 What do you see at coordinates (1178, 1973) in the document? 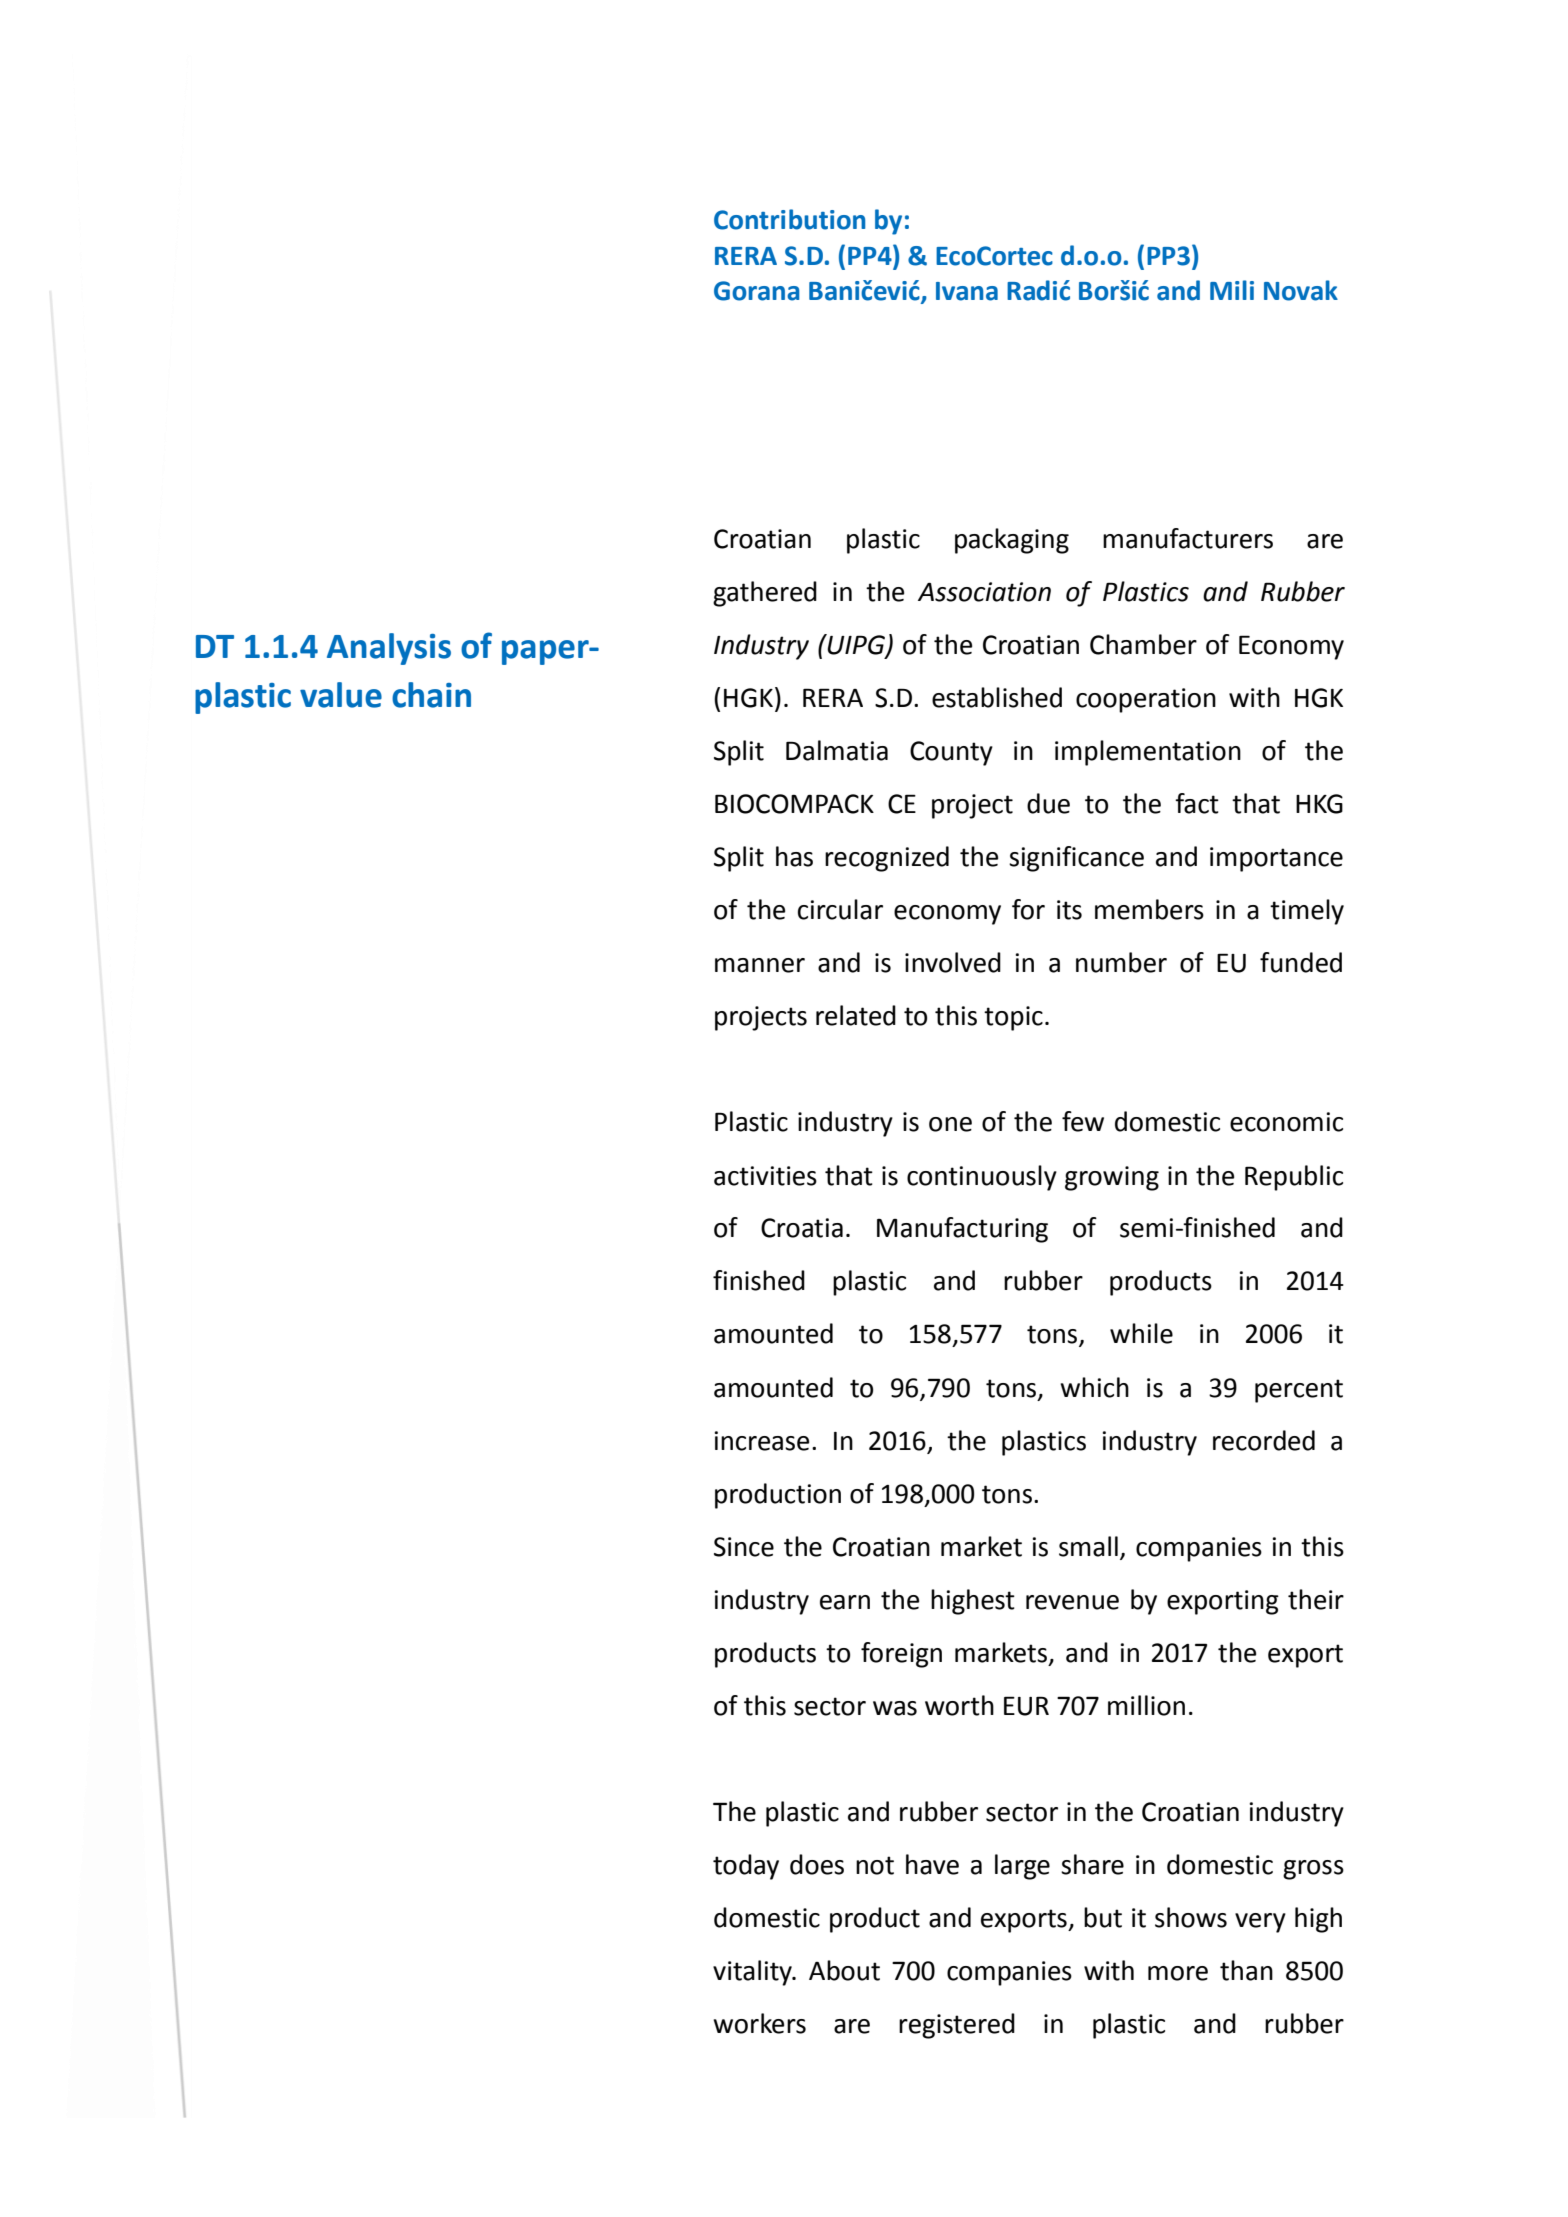
I see `more` at bounding box center [1178, 1973].
